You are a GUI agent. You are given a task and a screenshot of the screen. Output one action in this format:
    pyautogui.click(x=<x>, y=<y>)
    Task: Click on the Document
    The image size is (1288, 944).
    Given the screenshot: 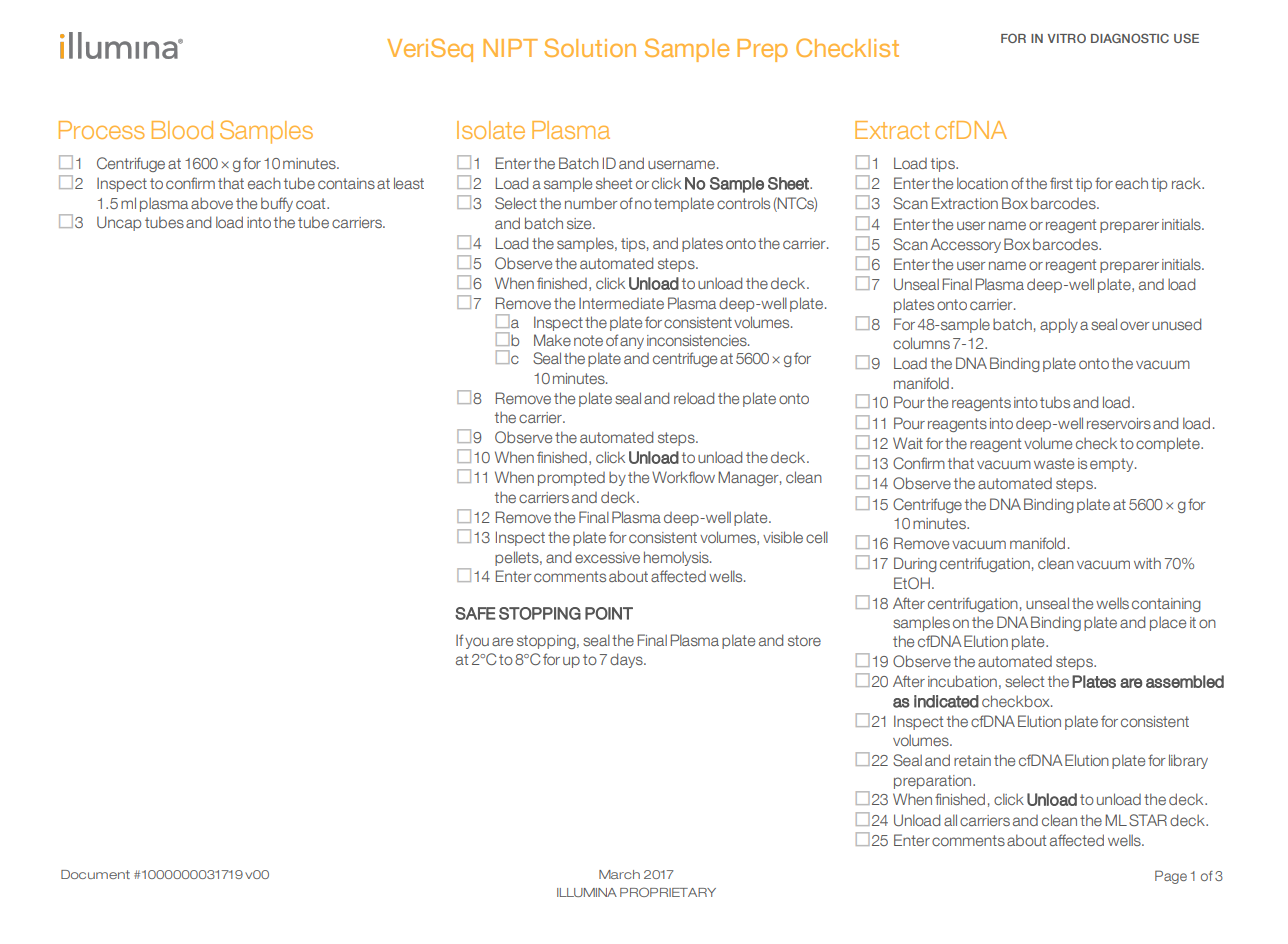 What is the action you would take?
    pyautogui.click(x=95, y=874)
